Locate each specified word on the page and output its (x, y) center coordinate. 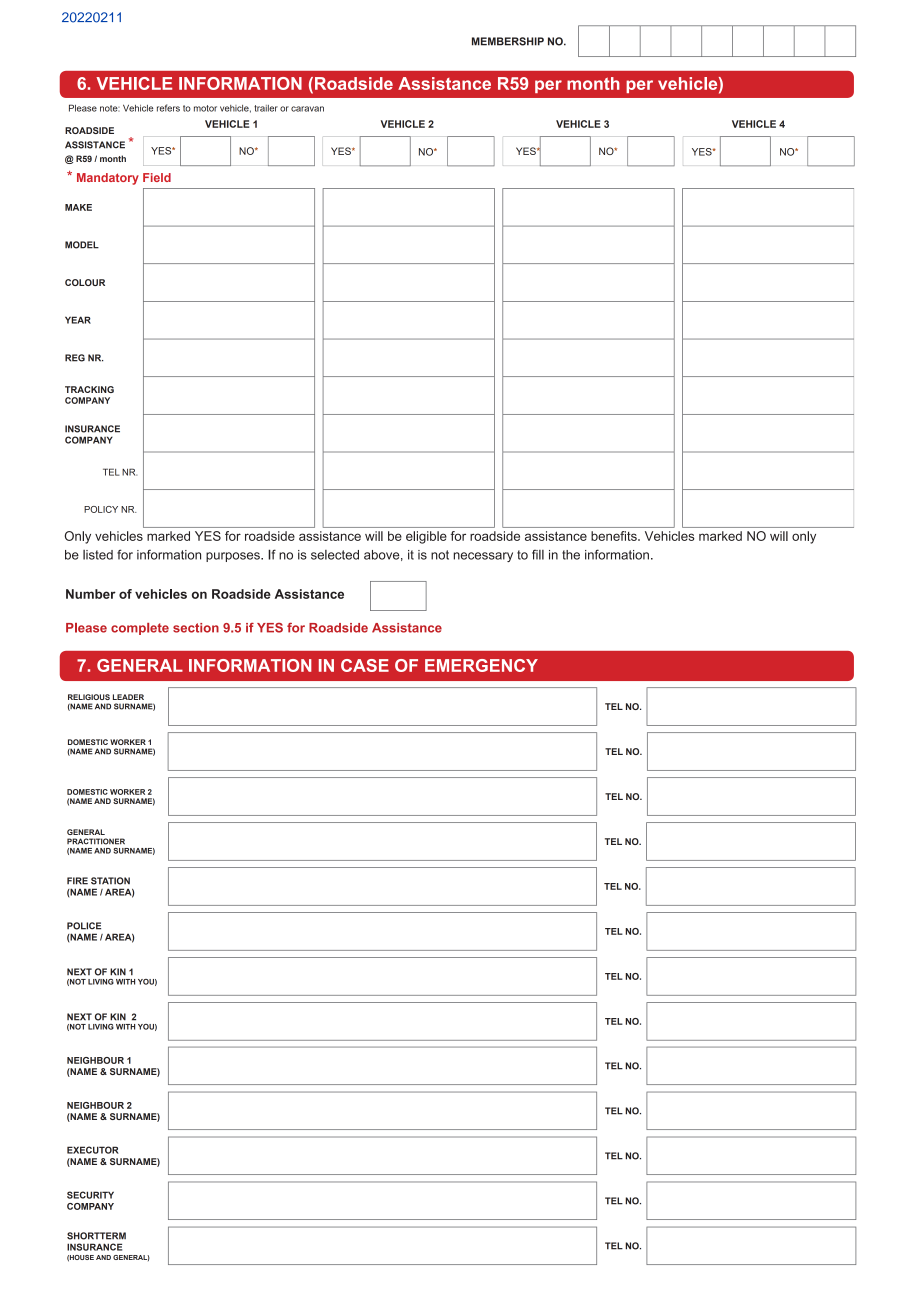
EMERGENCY (481, 665)
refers (168, 108)
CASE (365, 665)
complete (140, 629)
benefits (615, 536)
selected (335, 555)
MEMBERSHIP (508, 41)
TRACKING (89, 389)
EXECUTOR (93, 1150)
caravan (307, 109)
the (571, 555)
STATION (110, 881)
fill (538, 554)
